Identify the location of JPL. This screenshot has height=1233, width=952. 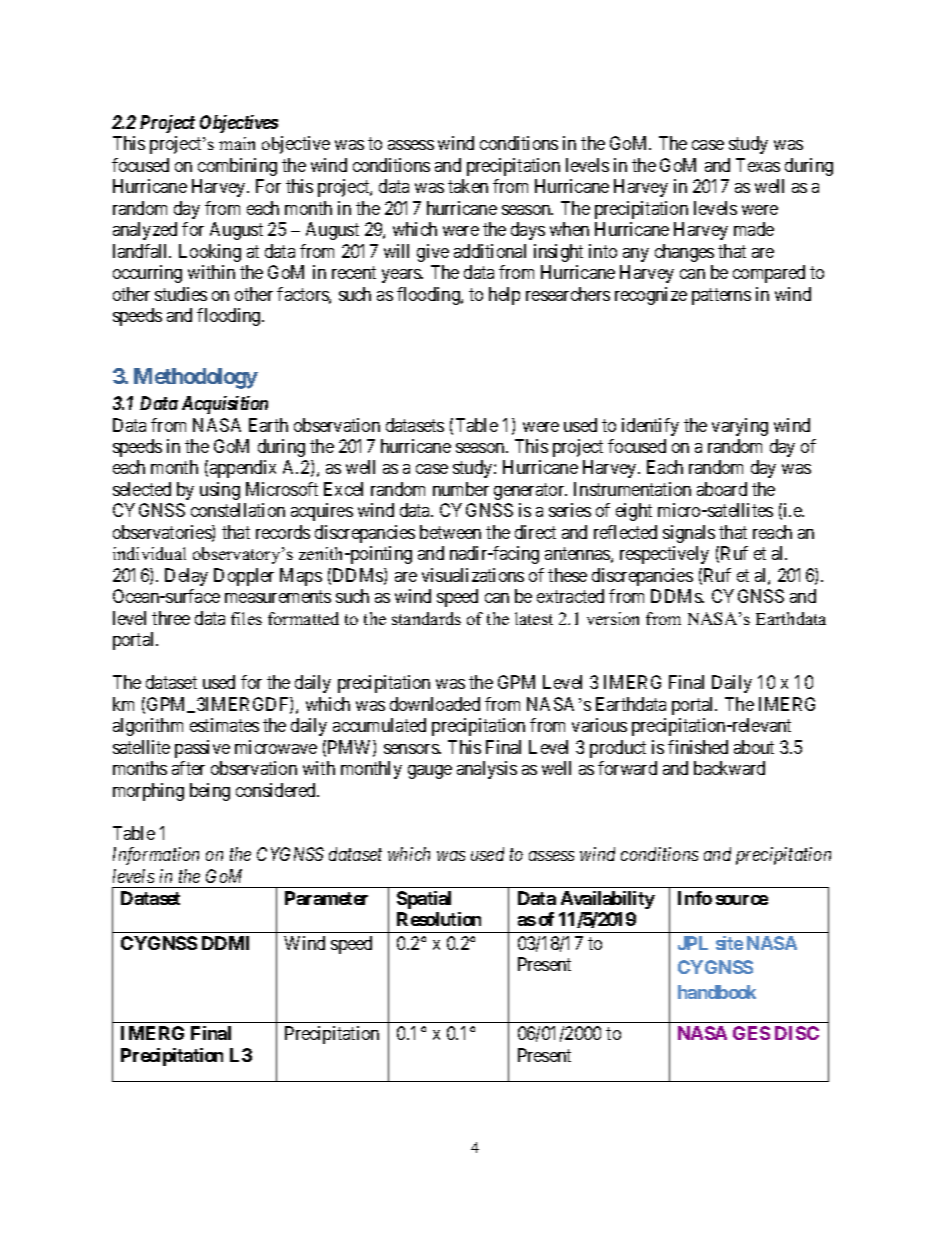
(693, 943).
